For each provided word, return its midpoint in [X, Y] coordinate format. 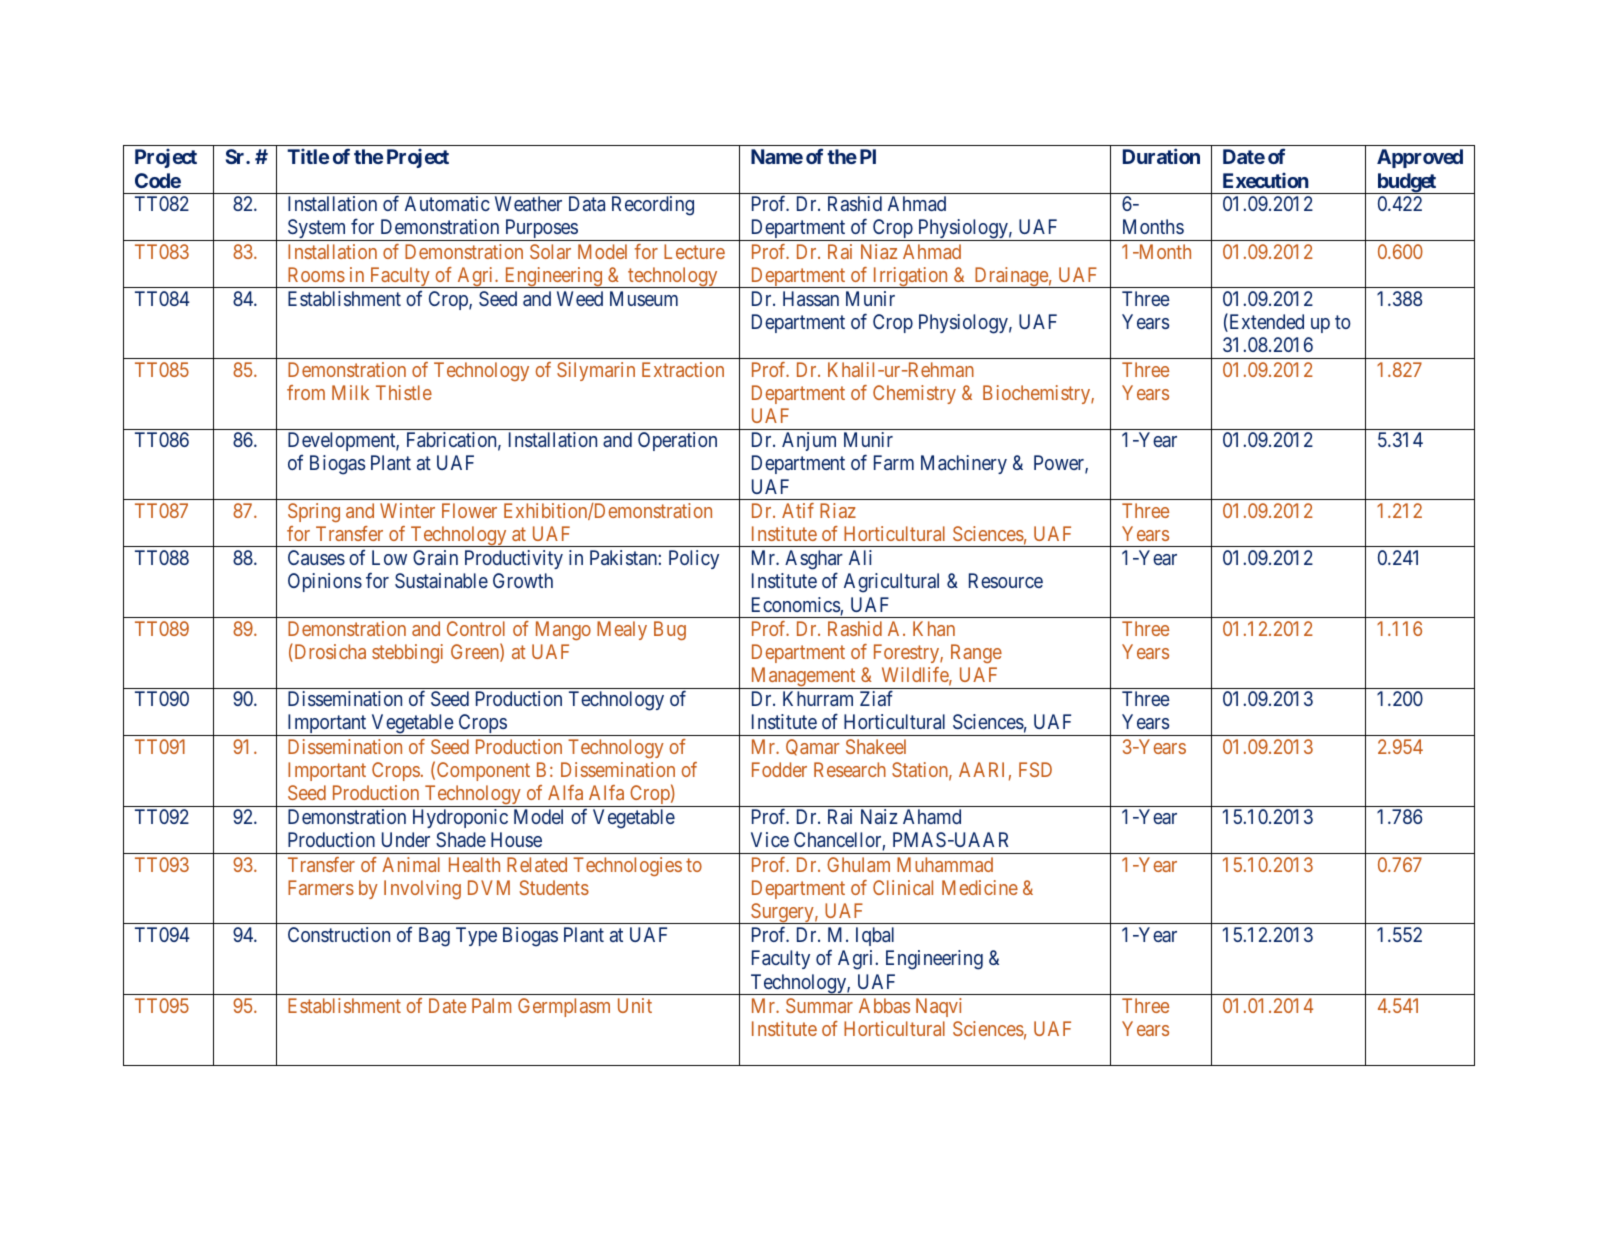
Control [476, 628]
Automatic [447, 203]
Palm [491, 1005]
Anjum [809, 441]
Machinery [964, 464]
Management [803, 678]
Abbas [884, 1005]
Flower [469, 510]
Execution [1266, 180]
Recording [653, 206]
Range [976, 653]
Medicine [980, 887]
